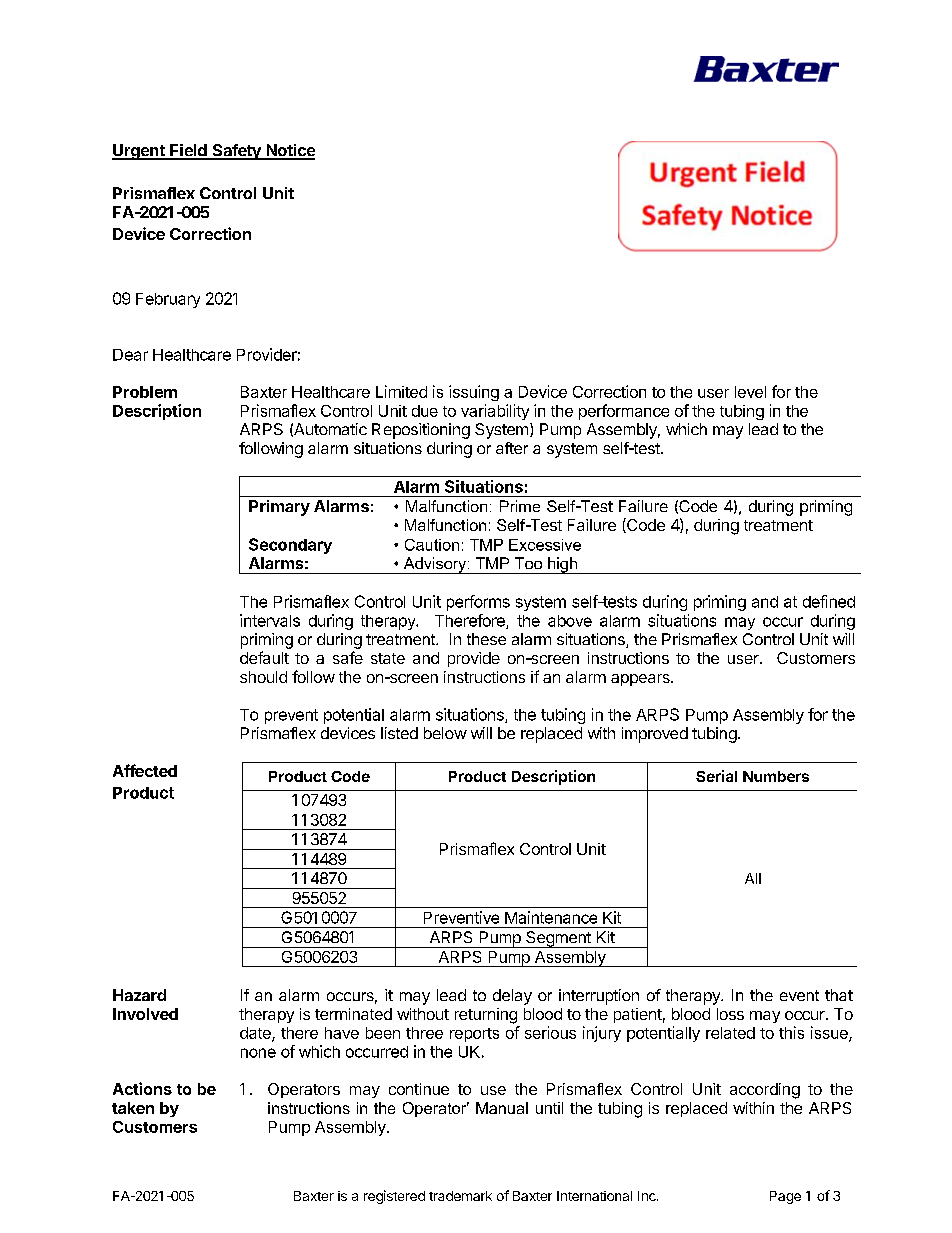  I want to click on Numbers, so click(776, 776).
